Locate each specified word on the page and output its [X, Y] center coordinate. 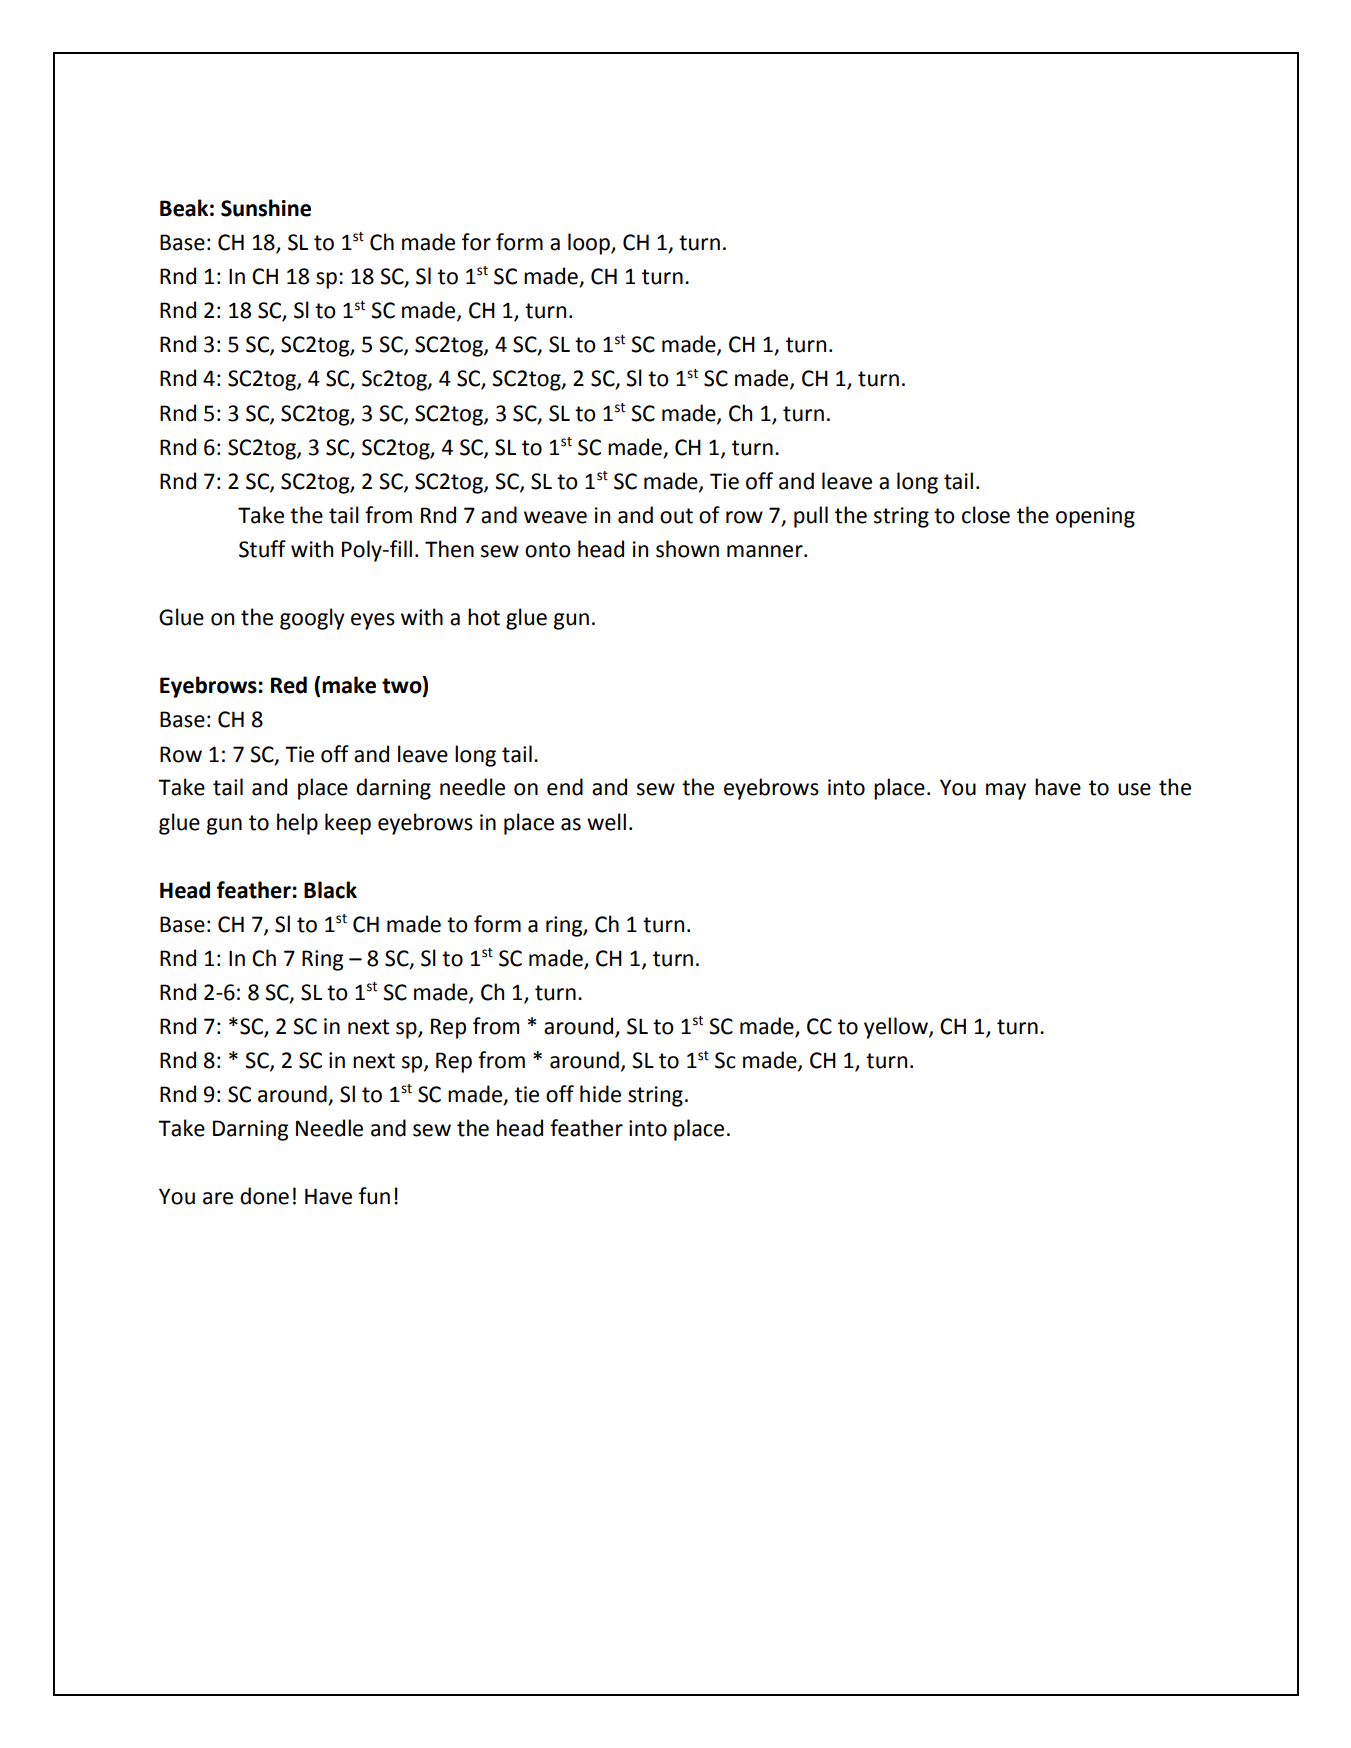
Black [330, 890]
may [1006, 791]
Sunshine [266, 208]
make [349, 685]
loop [590, 244]
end [565, 787]
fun [374, 1196]
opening [1095, 517]
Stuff [262, 549]
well [606, 822]
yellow [897, 1028]
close [986, 515]
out [676, 516]
